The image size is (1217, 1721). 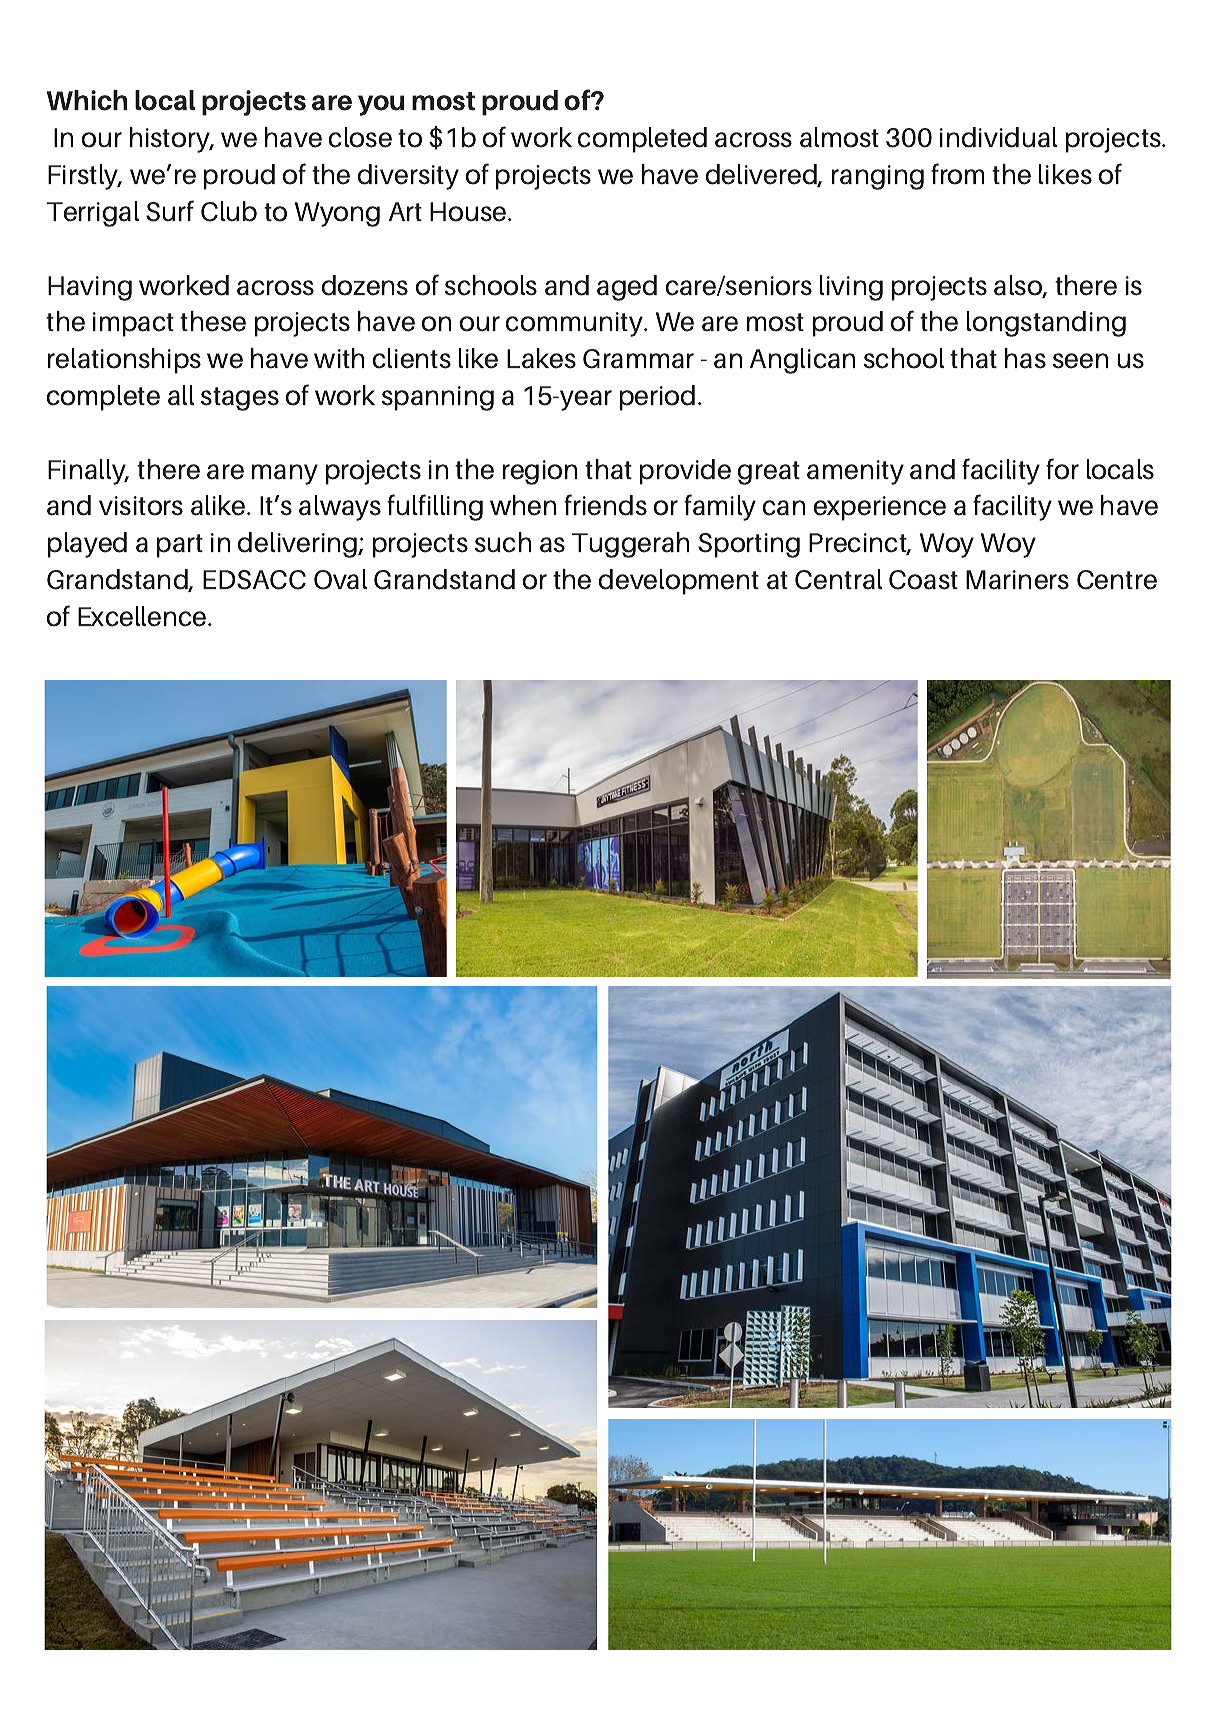 What do you see at coordinates (1025, 358) in the image?
I see `has` at bounding box center [1025, 358].
